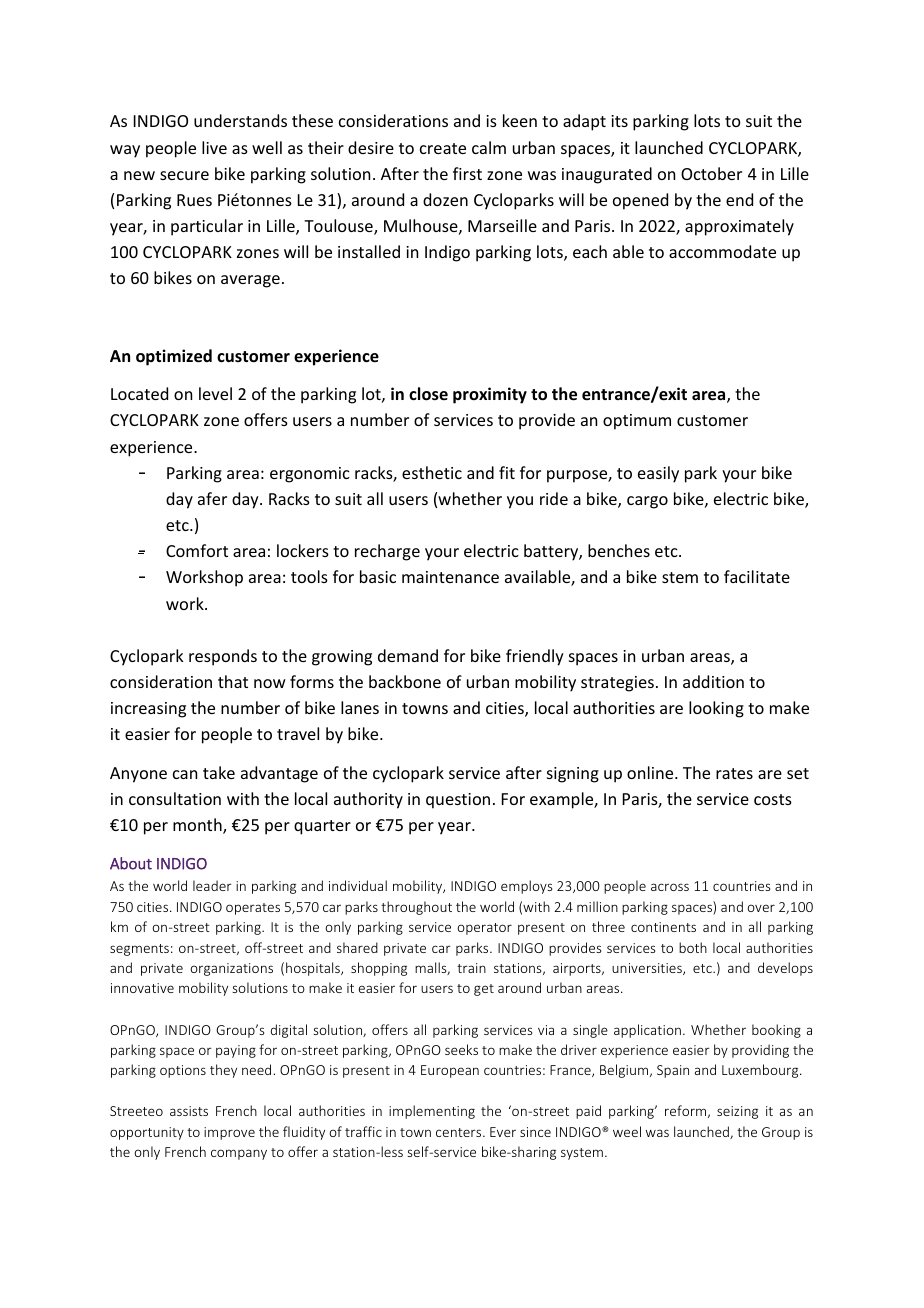 The width and height of the screenshot is (924, 1308). Describe the element at coordinates (637, 422) in the screenshot. I see `optimum` at that location.
